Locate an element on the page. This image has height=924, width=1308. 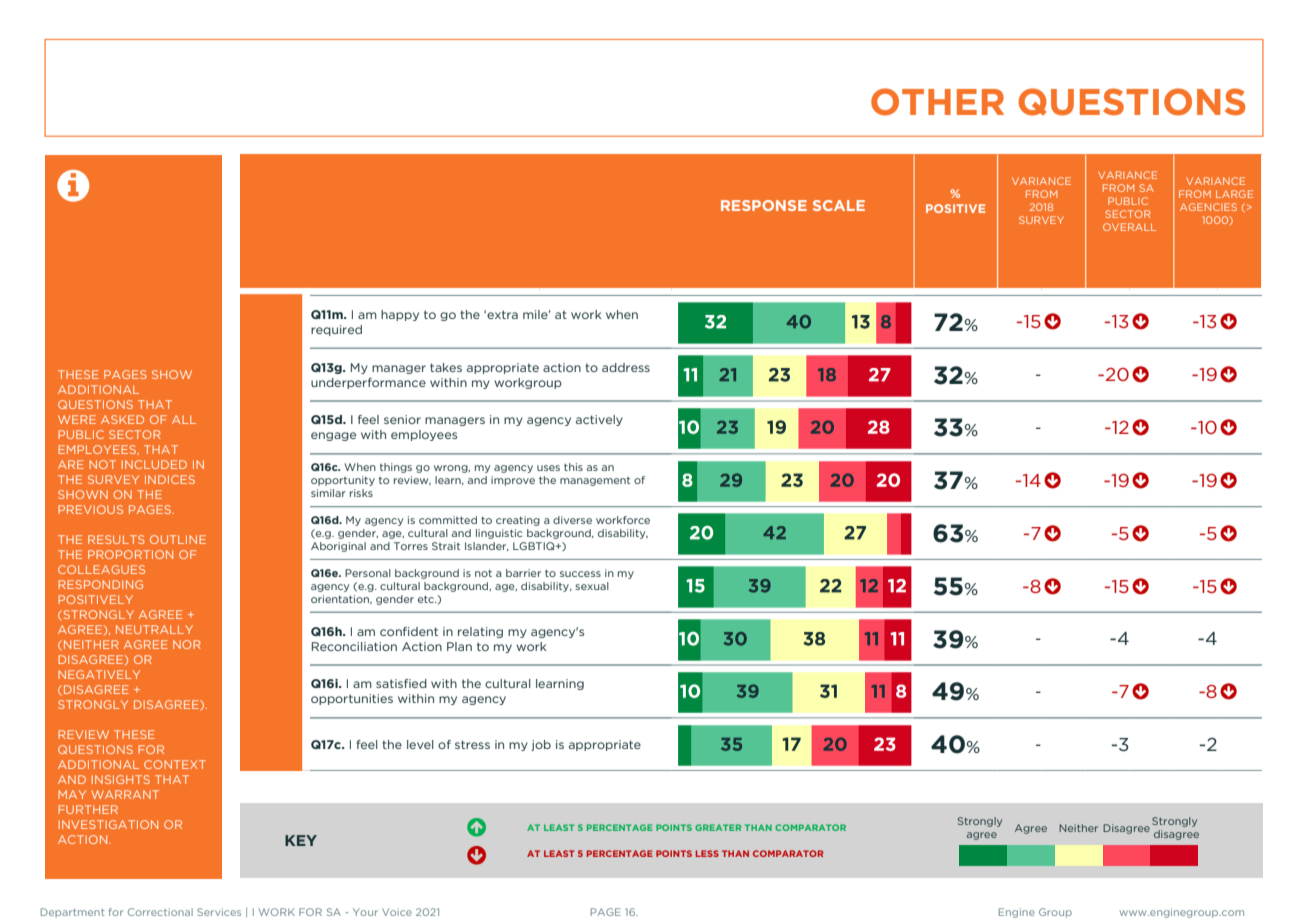
RESPONSE is located at coordinates (764, 205).
